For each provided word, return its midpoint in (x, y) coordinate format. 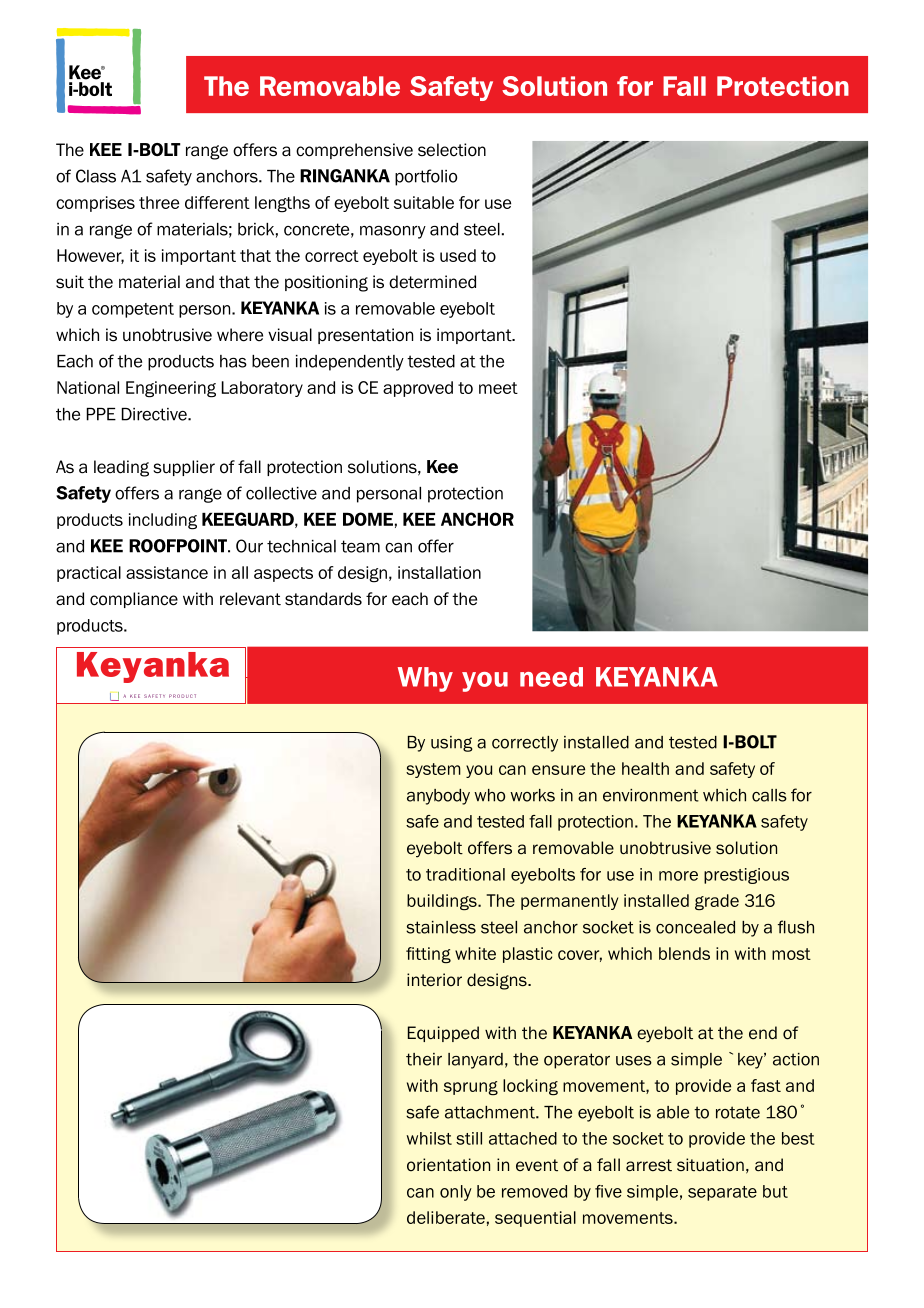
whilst (429, 1138)
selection (452, 150)
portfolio (426, 177)
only (456, 1193)
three (159, 202)
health (645, 768)
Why (425, 679)
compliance (134, 600)
